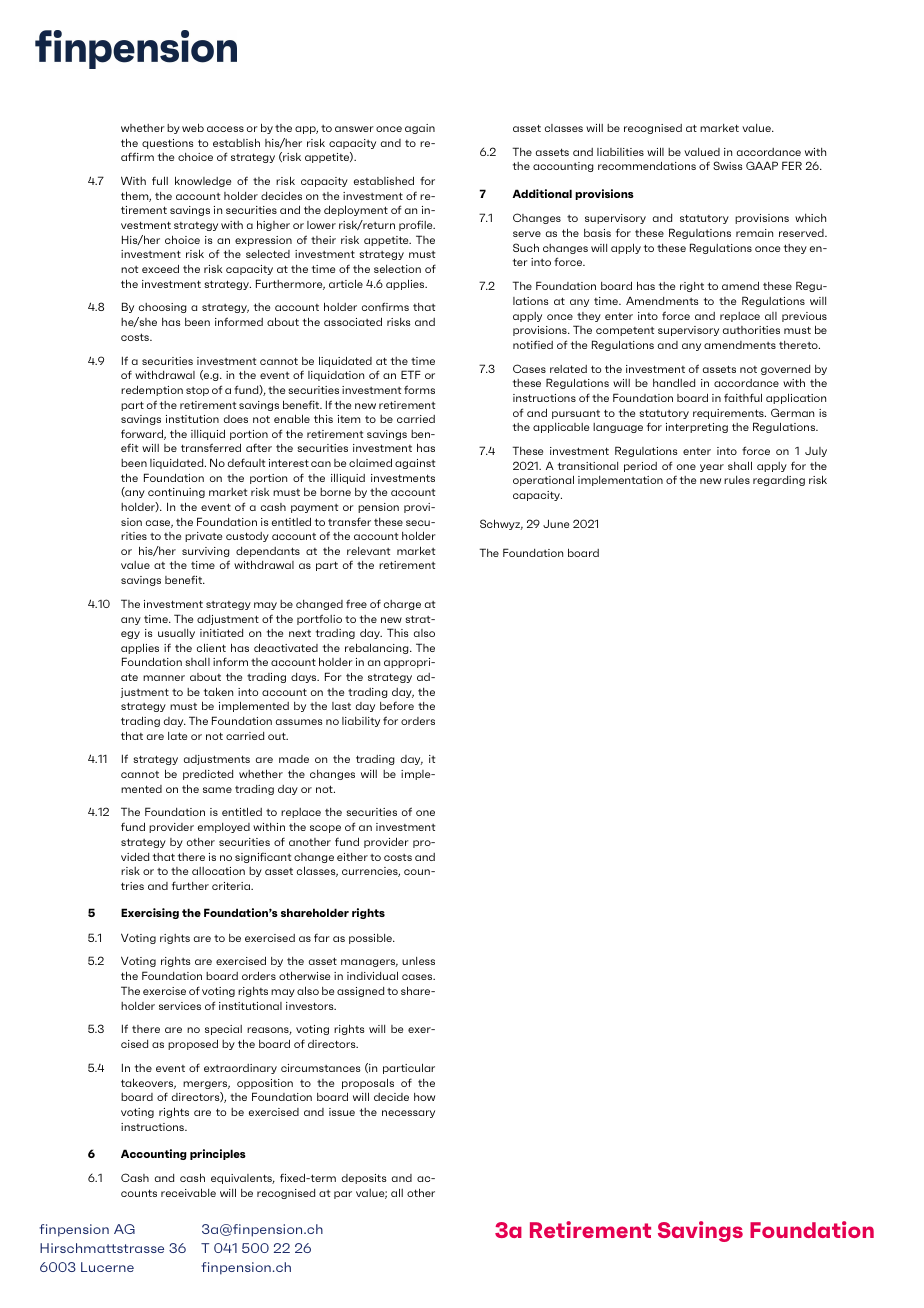  I want to click on does, so click(236, 419).
